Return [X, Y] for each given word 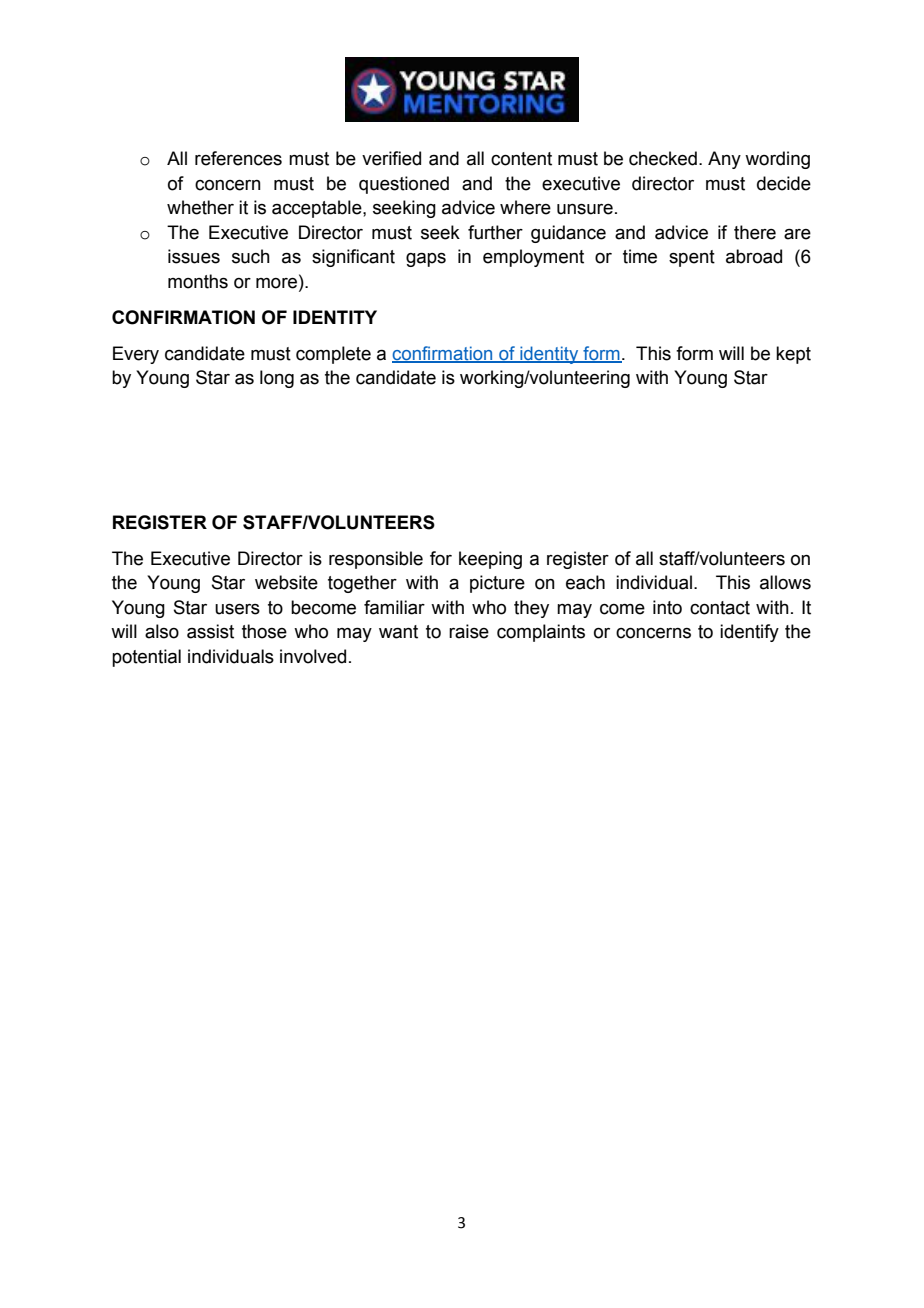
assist [210, 631]
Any [724, 160]
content [521, 159]
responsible [376, 560]
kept [793, 355]
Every [136, 355]
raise [469, 631]
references [238, 158]
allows [785, 582]
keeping [490, 560]
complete [333, 355]
